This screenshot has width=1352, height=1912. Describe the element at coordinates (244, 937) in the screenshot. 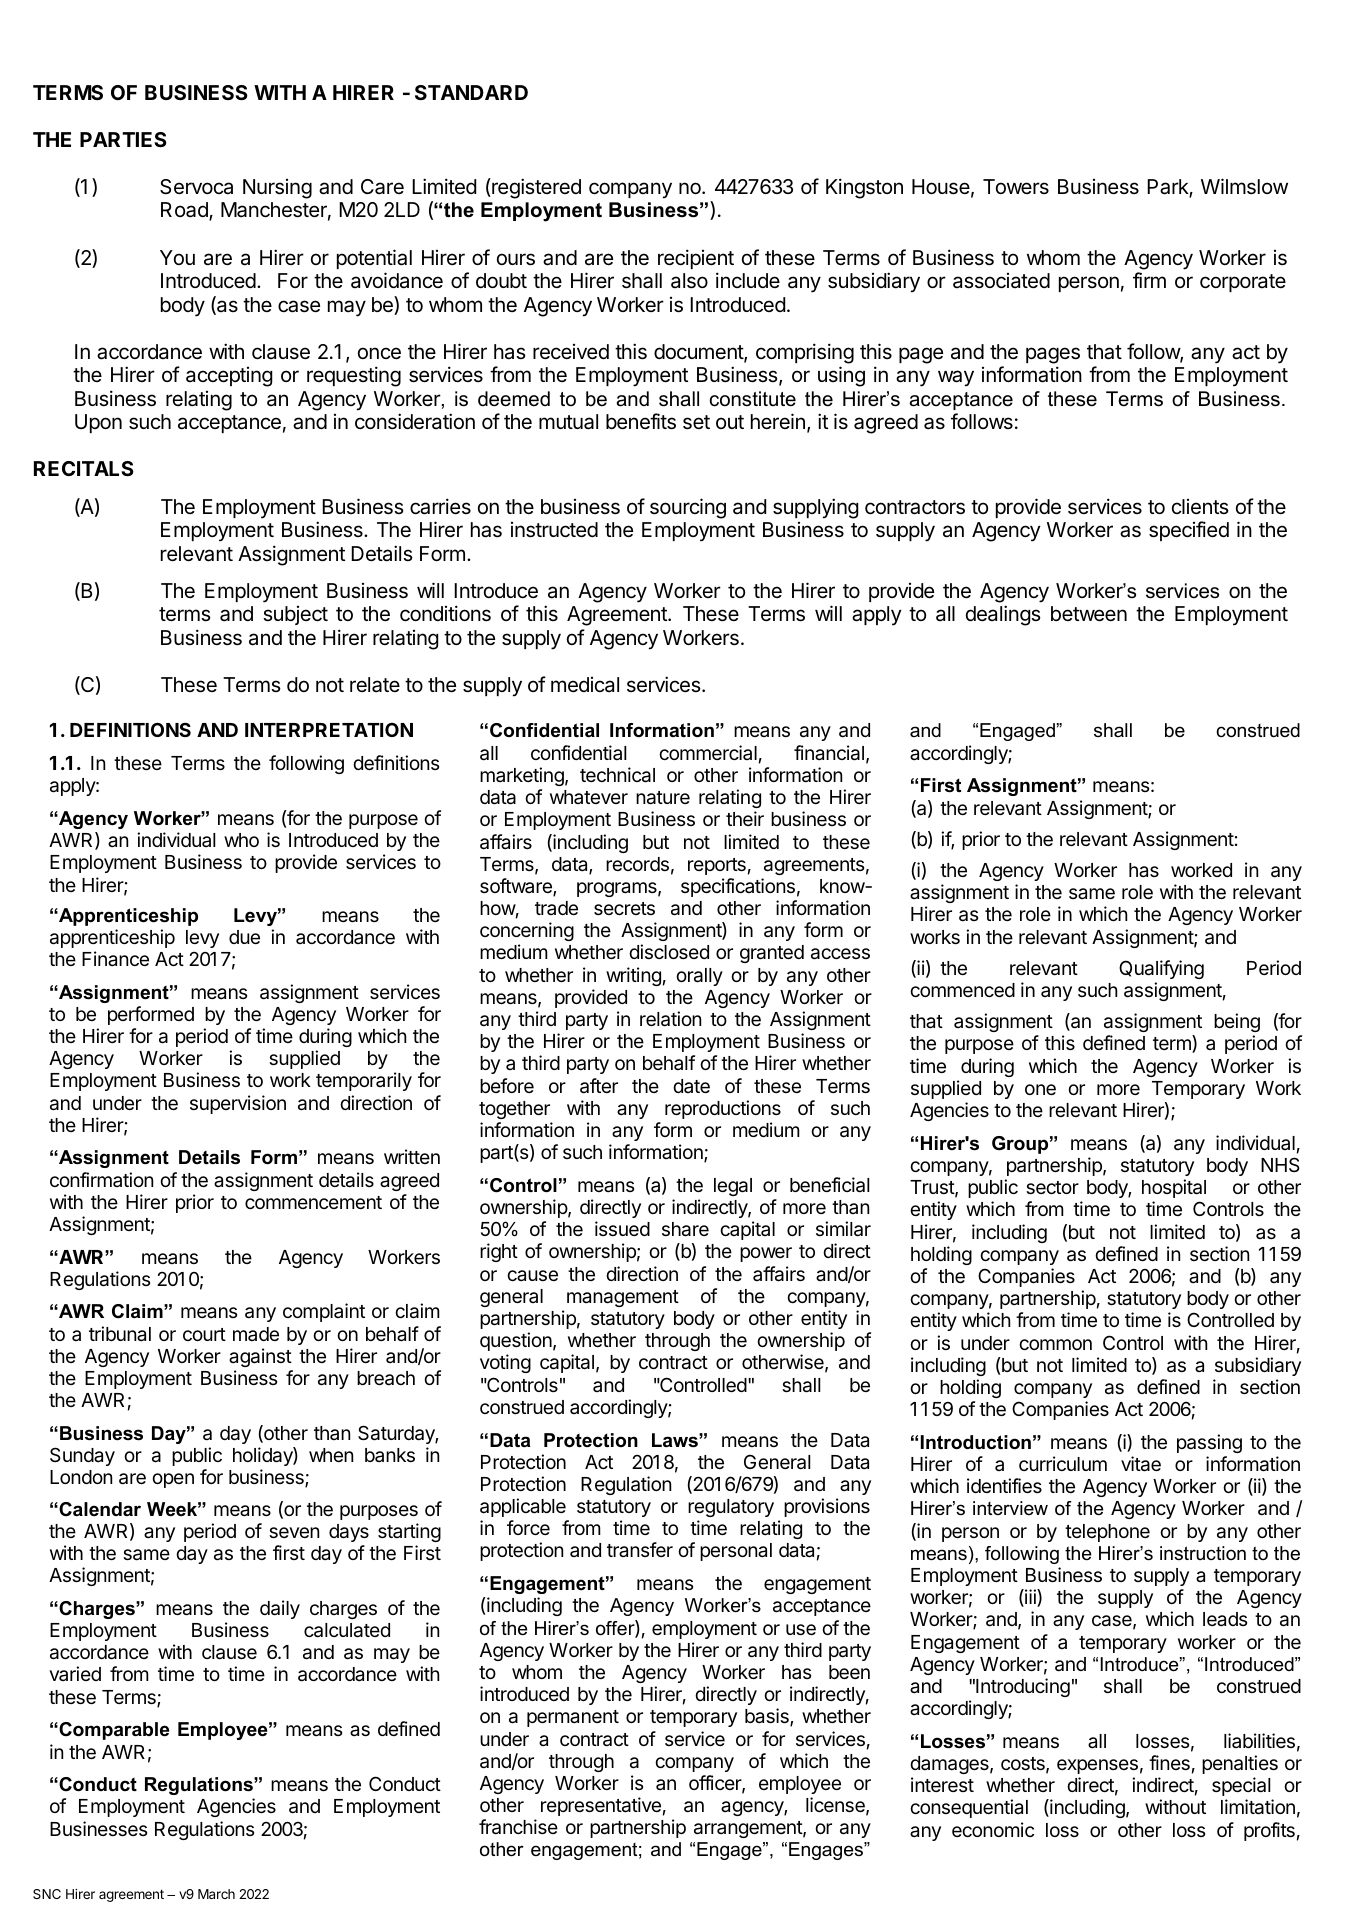

I see `due` at that location.
